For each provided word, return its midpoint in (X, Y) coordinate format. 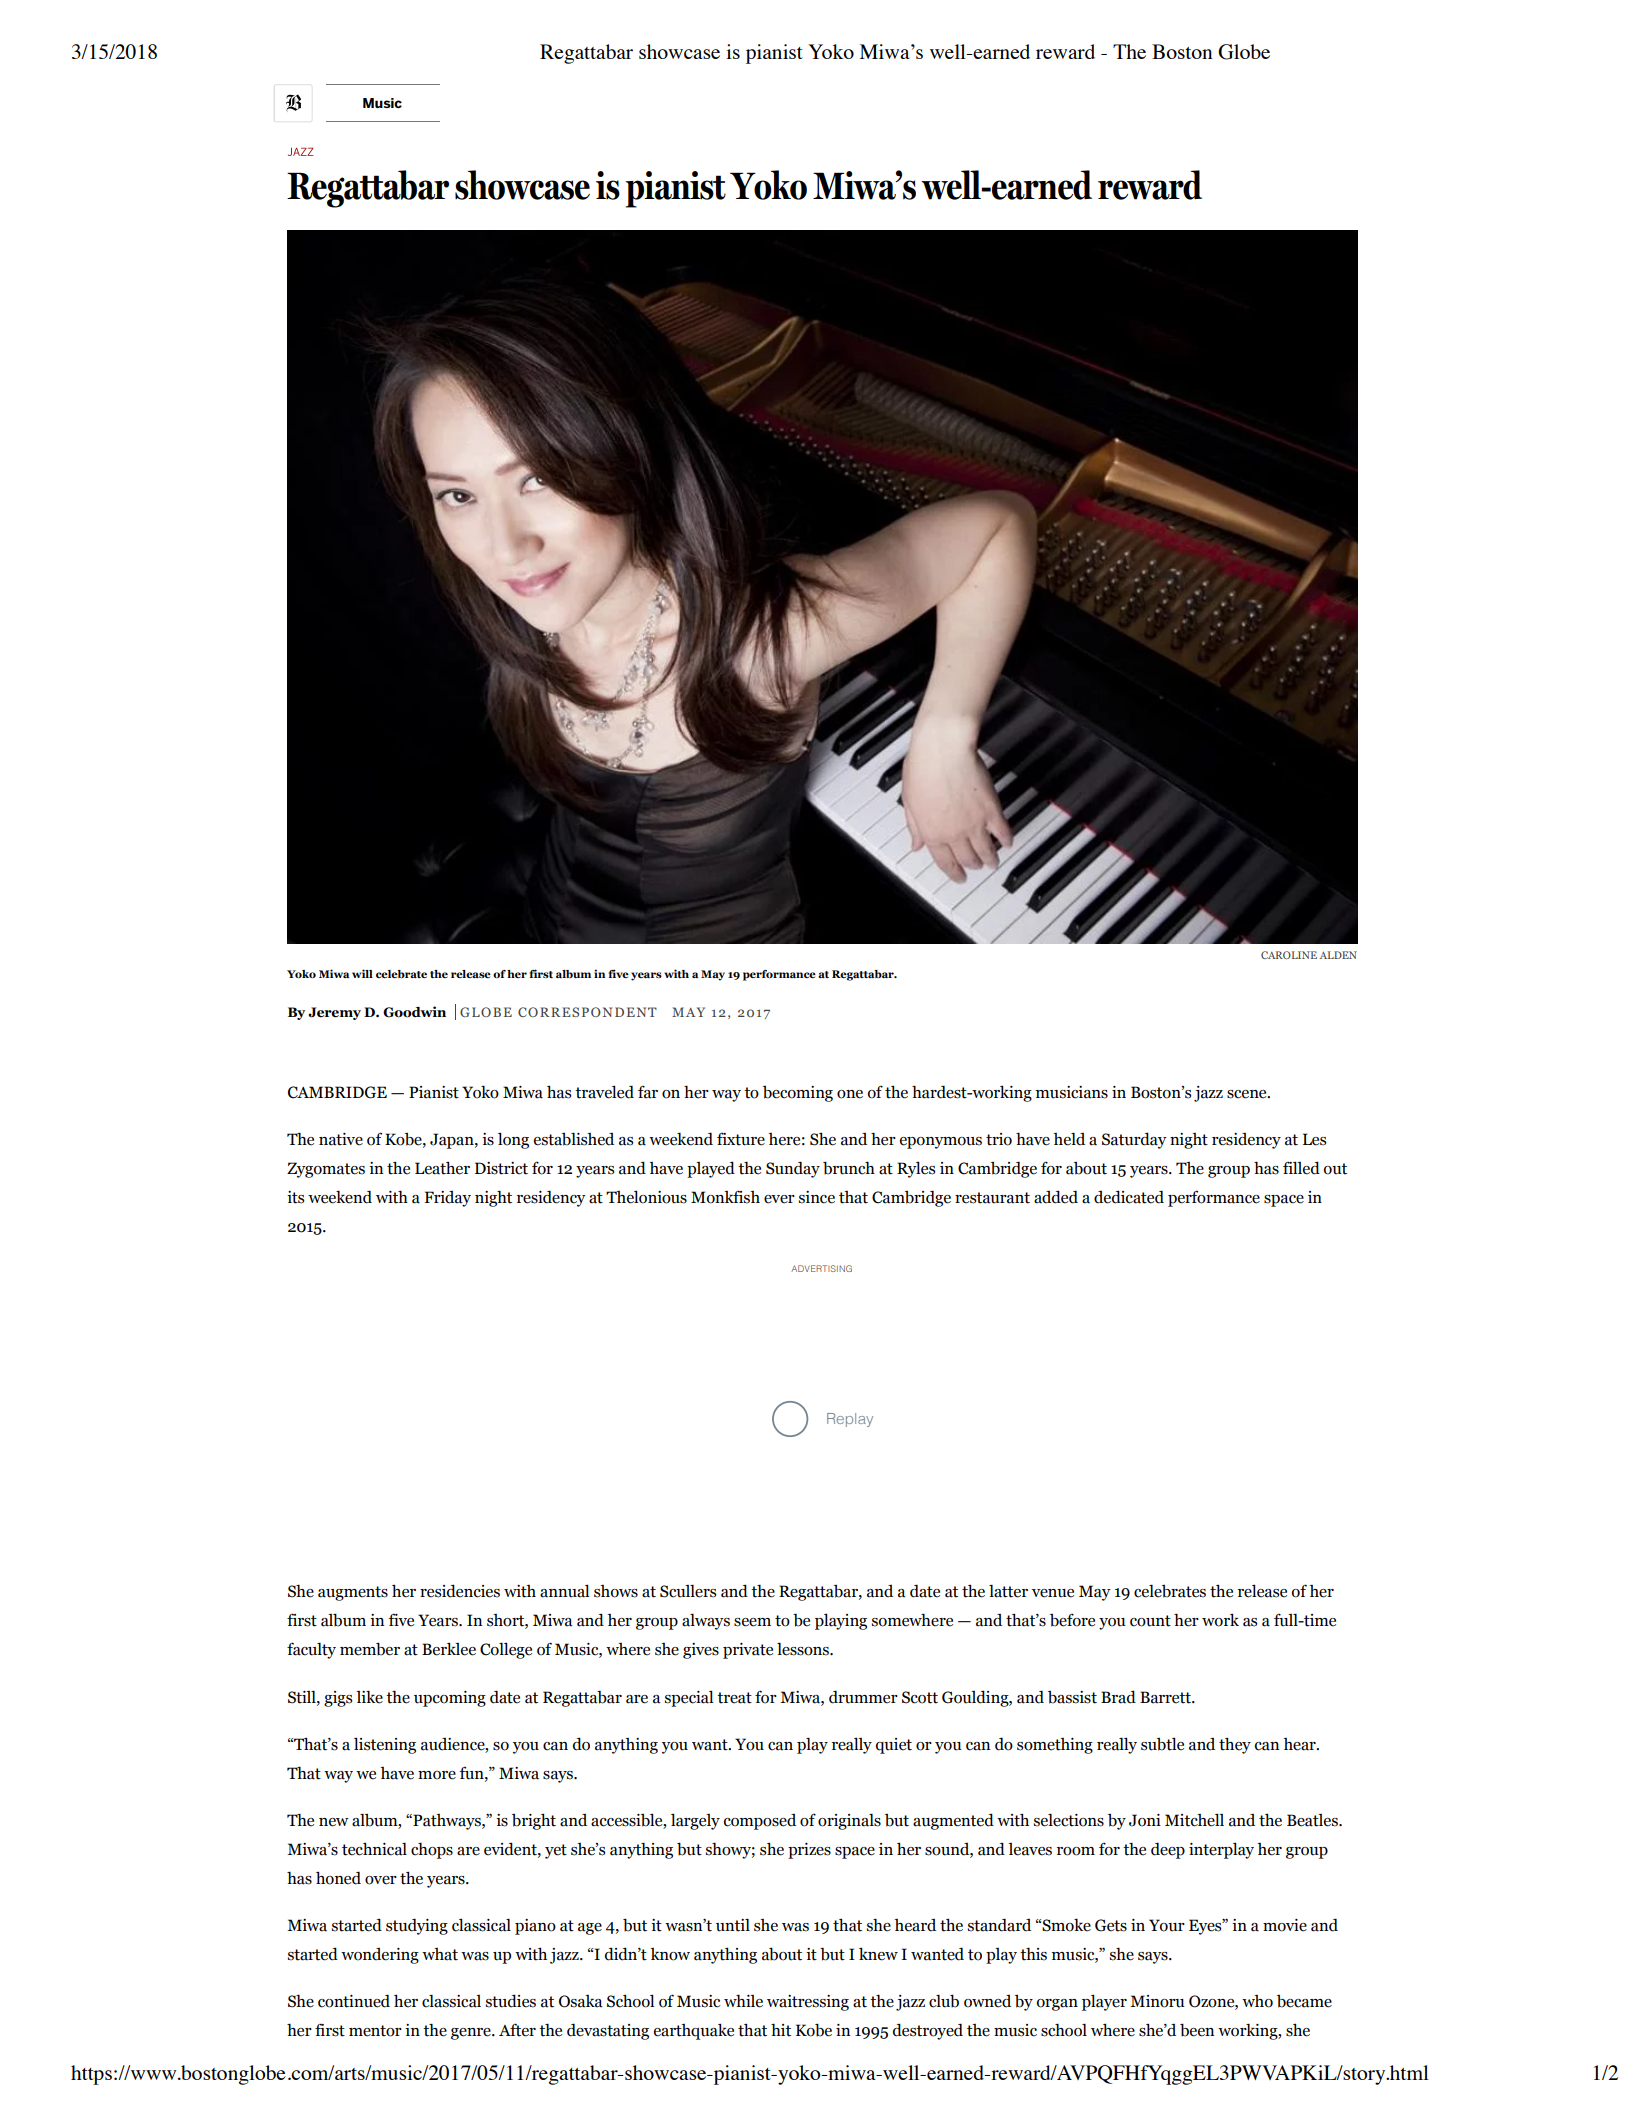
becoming (798, 1094)
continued (354, 2001)
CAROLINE (1289, 955)
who (1257, 2001)
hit (781, 2030)
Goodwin (414, 1012)
